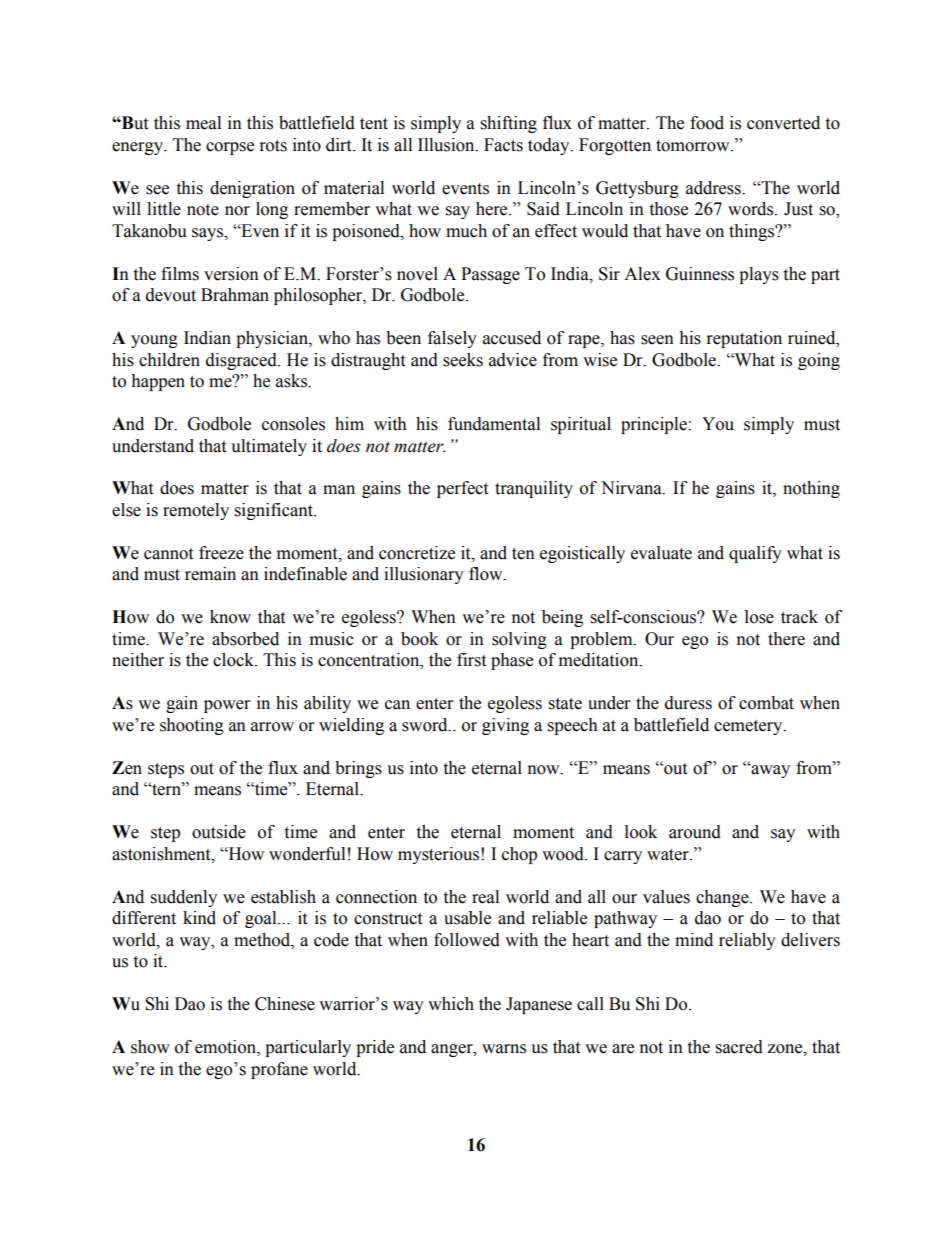 The height and width of the screenshot is (1233, 952). What do you see at coordinates (210, 574) in the screenshot?
I see `remain` at bounding box center [210, 574].
